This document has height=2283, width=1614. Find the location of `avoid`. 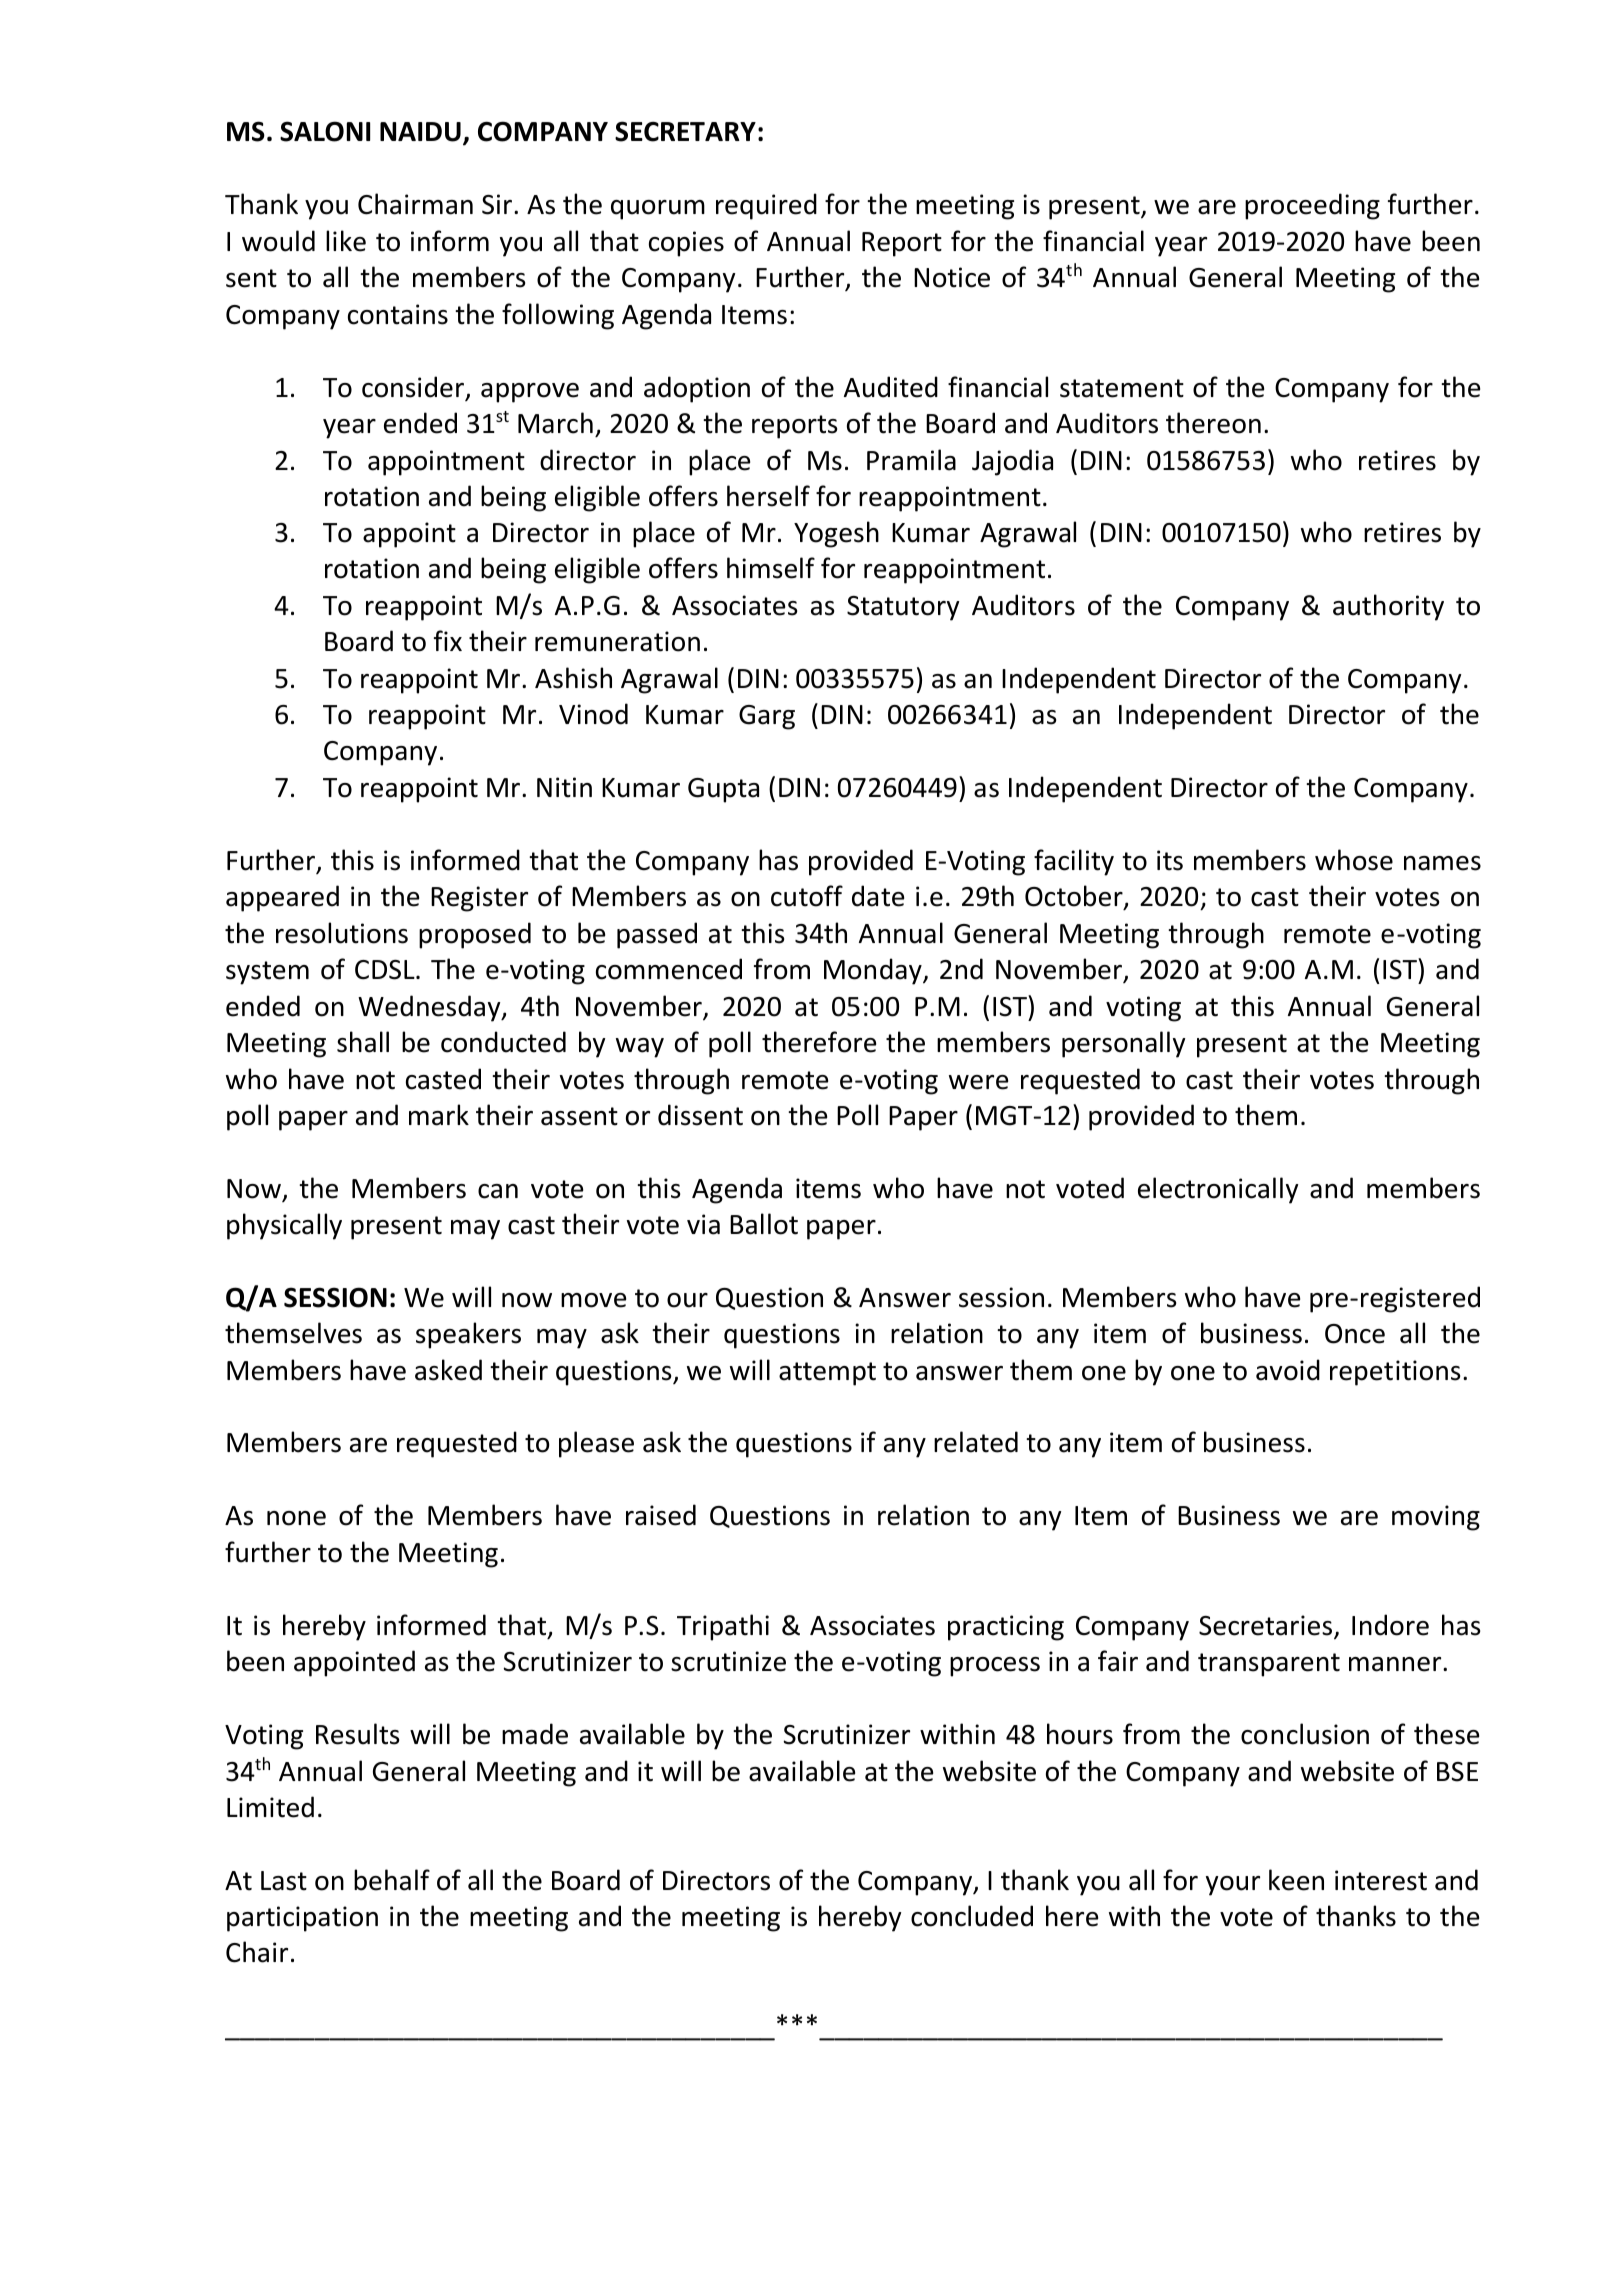

avoid is located at coordinates (1288, 1370).
